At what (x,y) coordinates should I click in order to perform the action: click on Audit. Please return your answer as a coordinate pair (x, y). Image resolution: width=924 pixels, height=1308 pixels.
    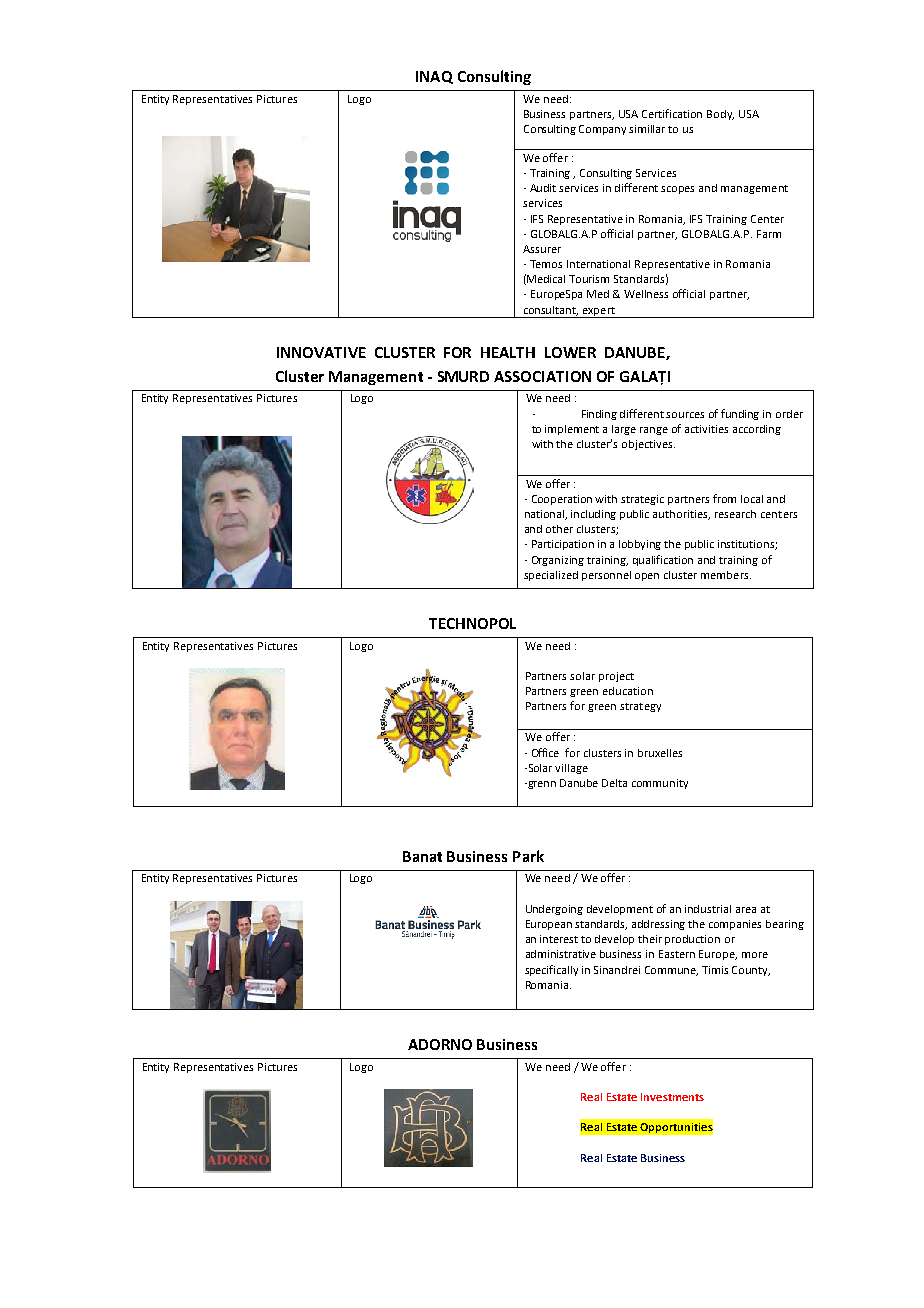
    Looking at the image, I should click on (543, 188).
